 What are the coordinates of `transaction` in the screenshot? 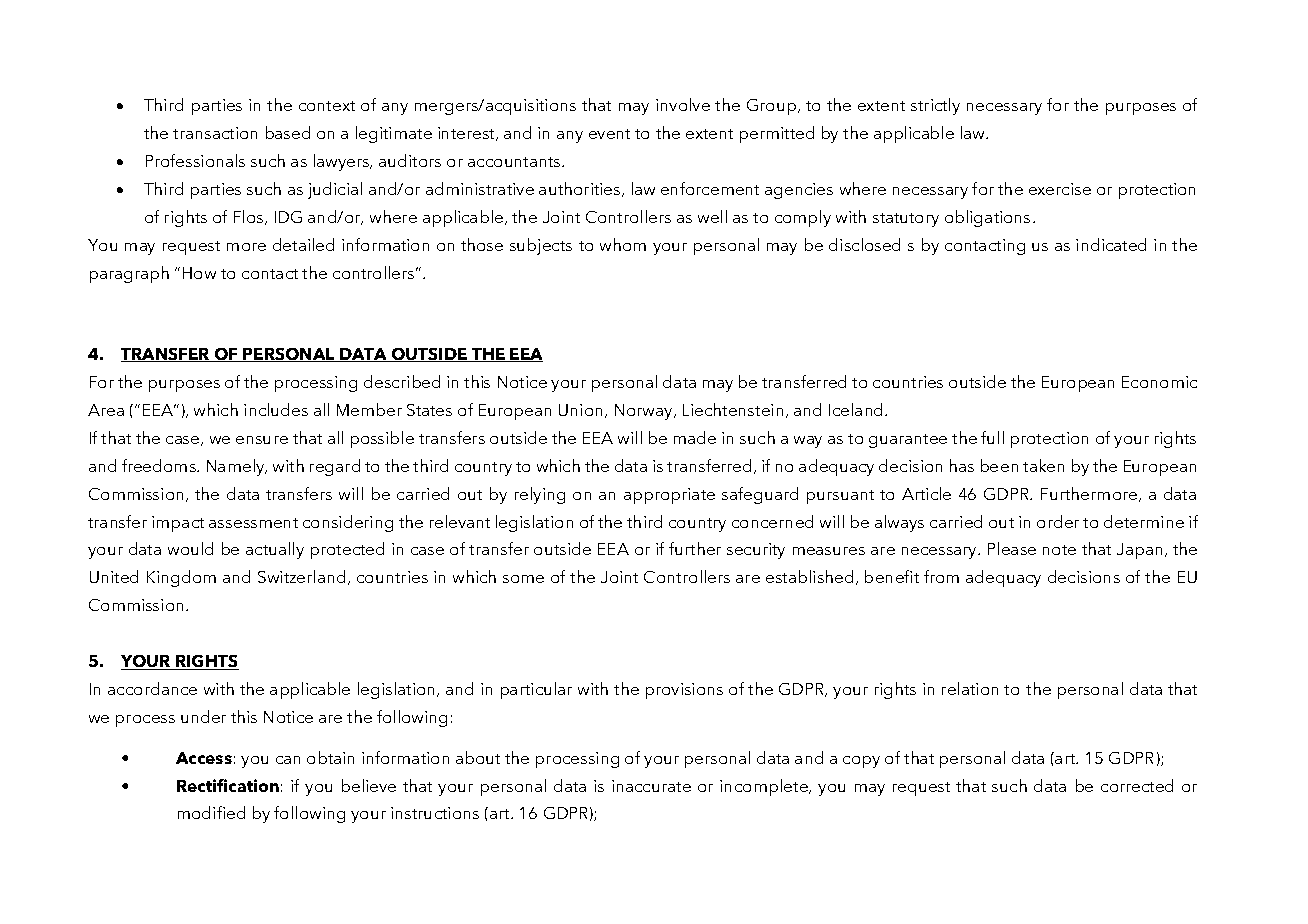 It's located at (215, 133).
